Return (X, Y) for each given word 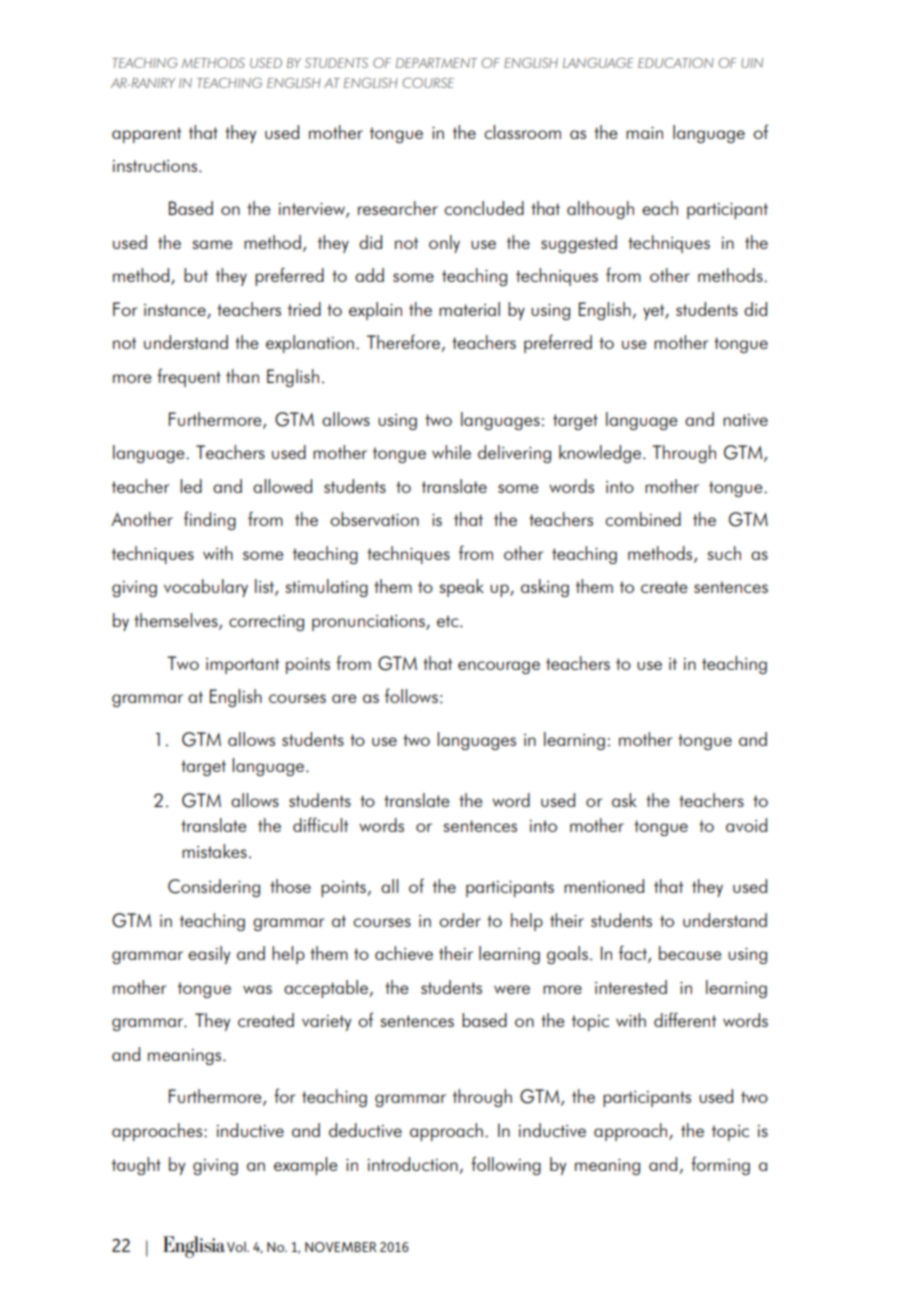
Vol (237, 1246)
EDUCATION (676, 63)
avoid (746, 825)
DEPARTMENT (436, 63)
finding (210, 520)
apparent (146, 135)
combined (643, 519)
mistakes (214, 851)
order (460, 920)
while (451, 452)
